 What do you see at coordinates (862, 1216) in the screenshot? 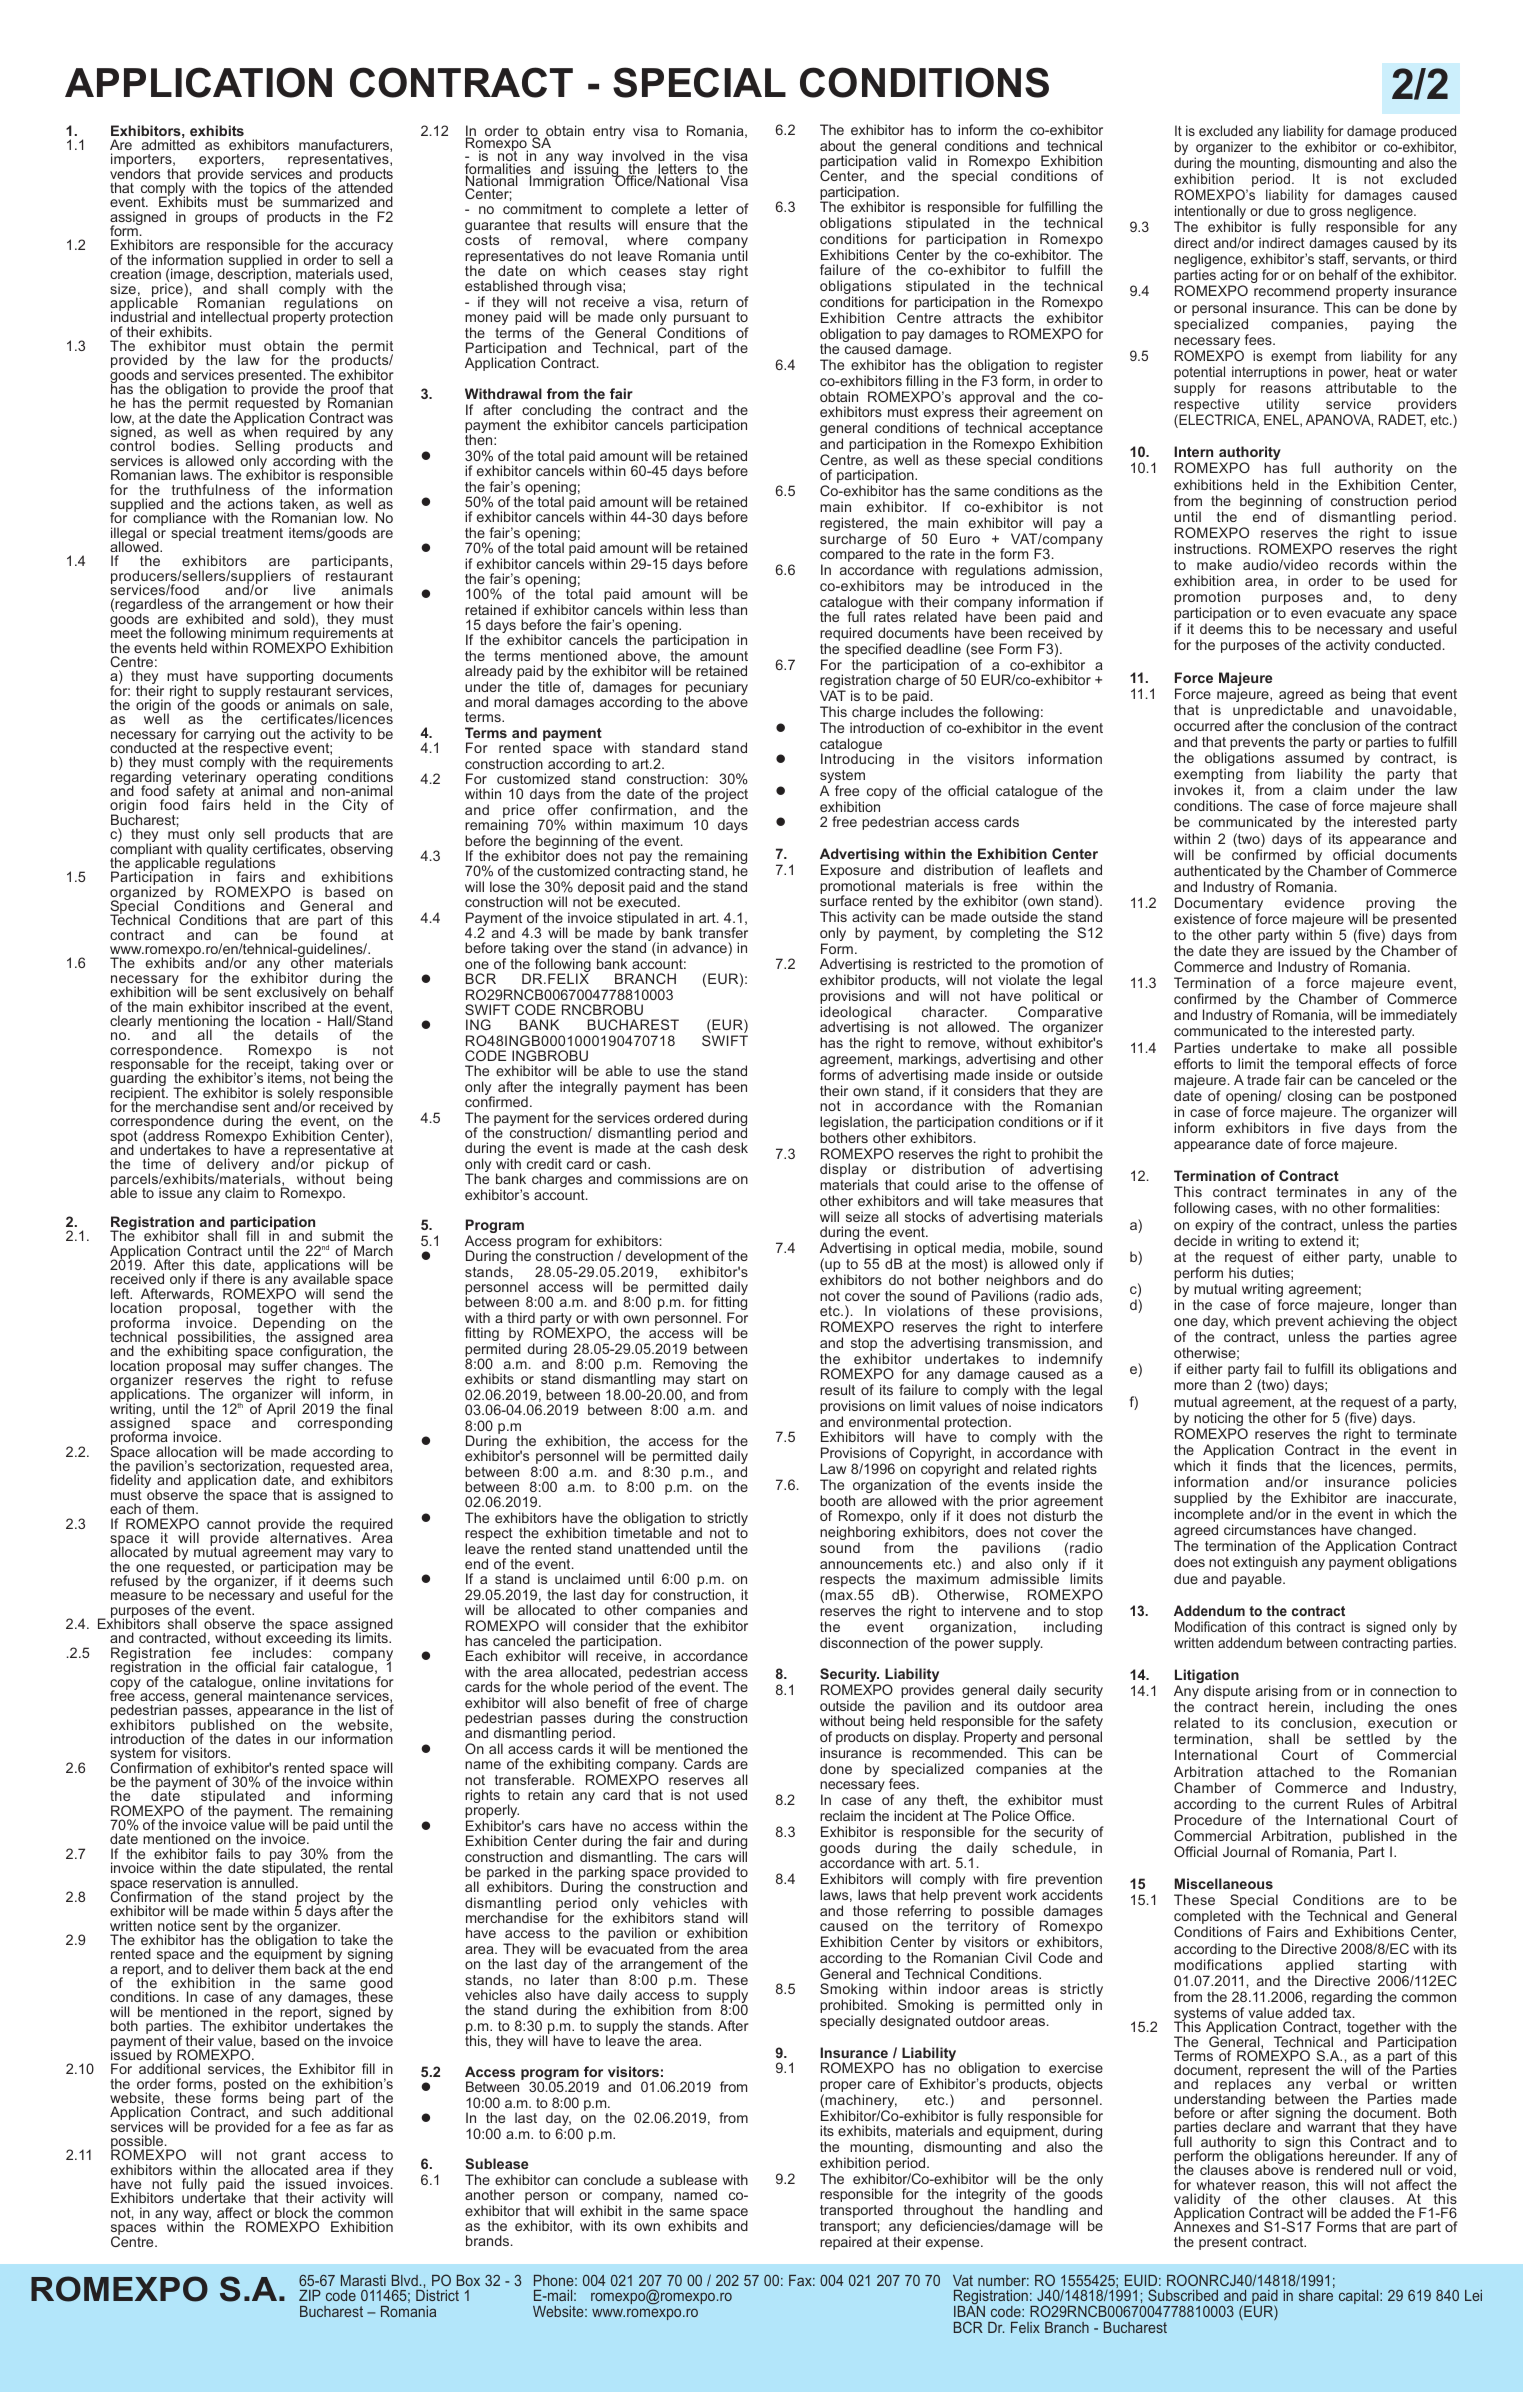
I see `seize` at bounding box center [862, 1216].
